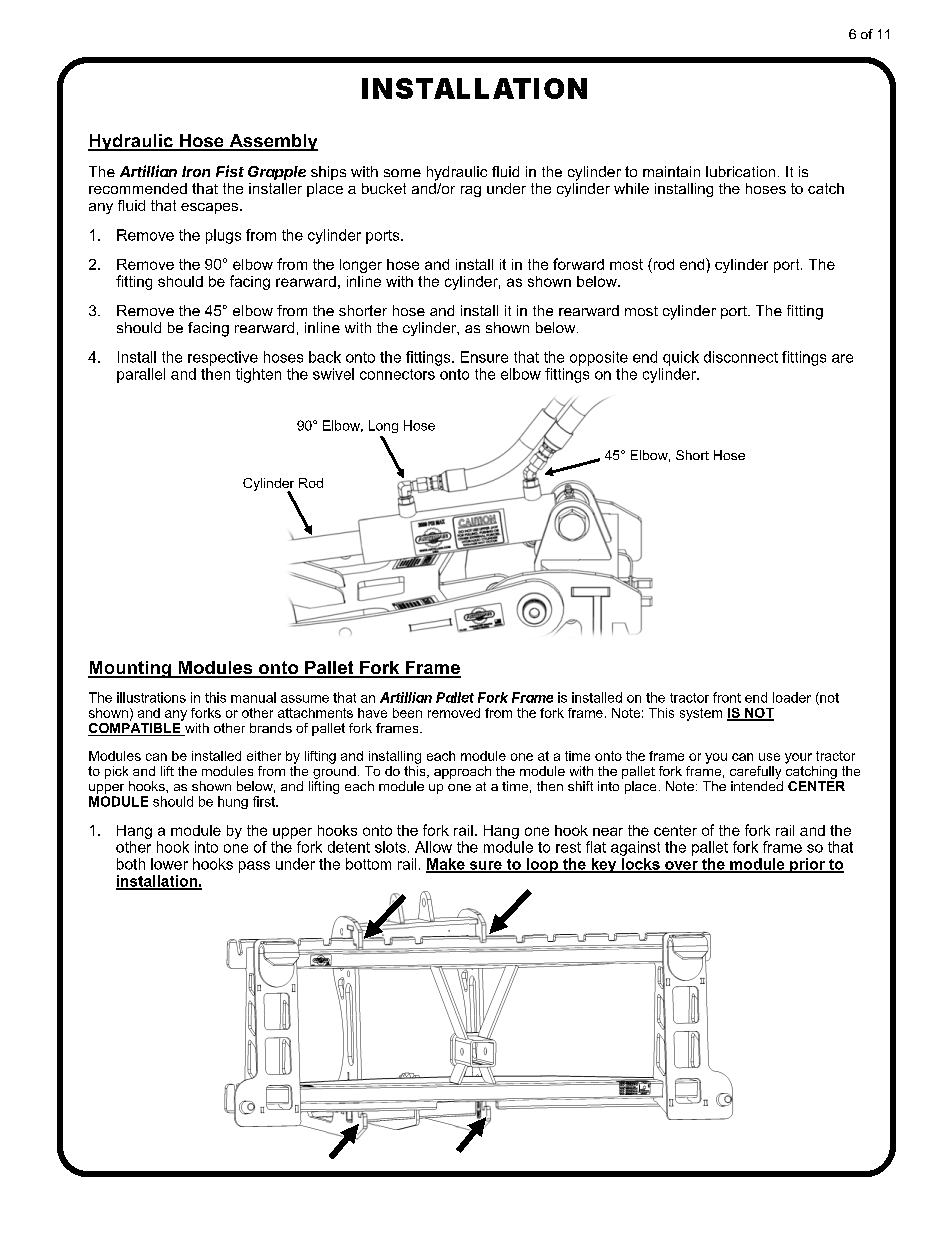 This screenshot has height=1233, width=952. Describe the element at coordinates (169, 864) in the screenshot. I see `lower` at that location.
